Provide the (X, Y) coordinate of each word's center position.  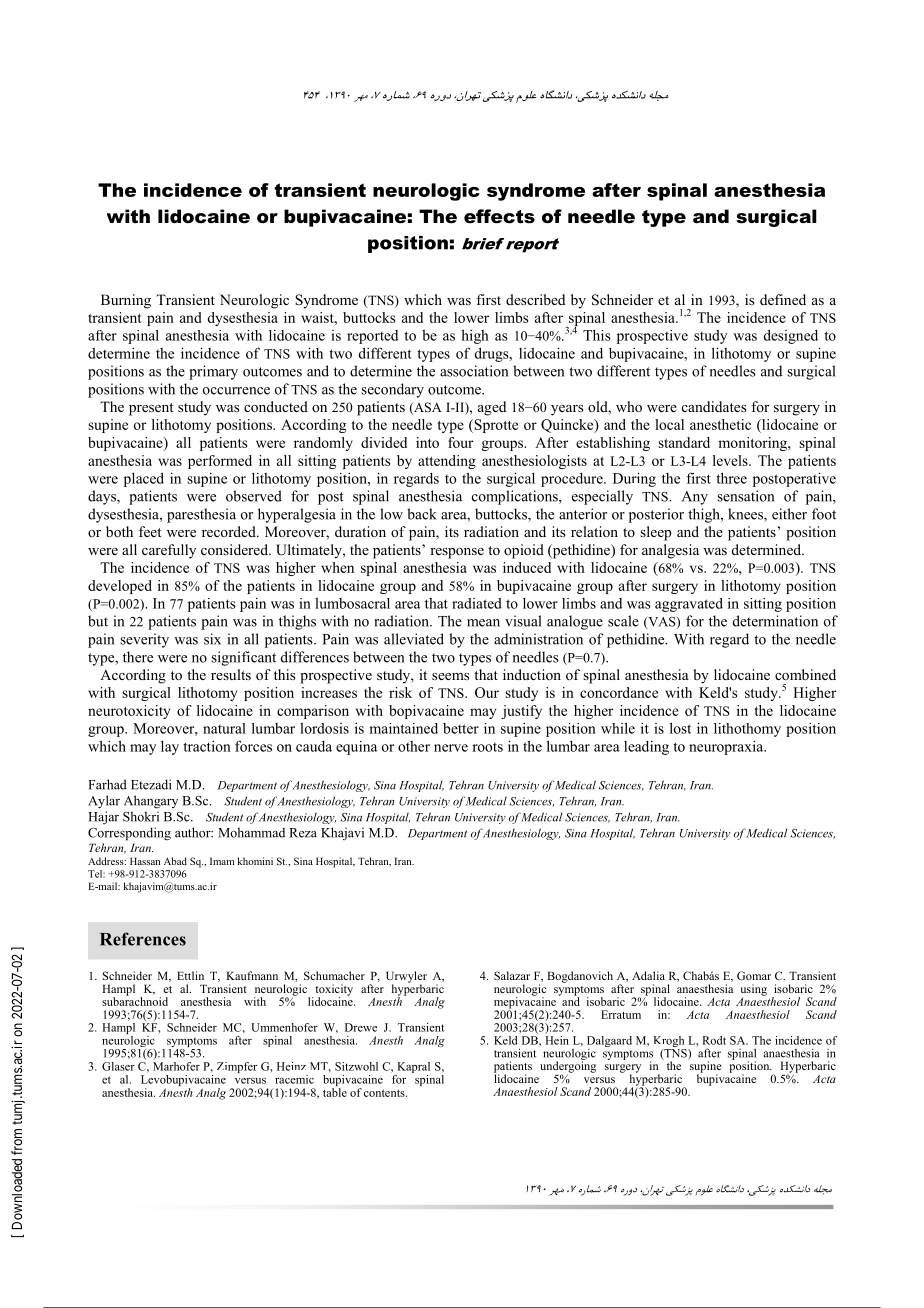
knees (746, 515)
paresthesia (201, 515)
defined (783, 299)
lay (170, 748)
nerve (451, 748)
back (422, 514)
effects (499, 216)
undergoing (568, 1067)
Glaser (118, 1066)
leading (646, 748)
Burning (126, 301)
